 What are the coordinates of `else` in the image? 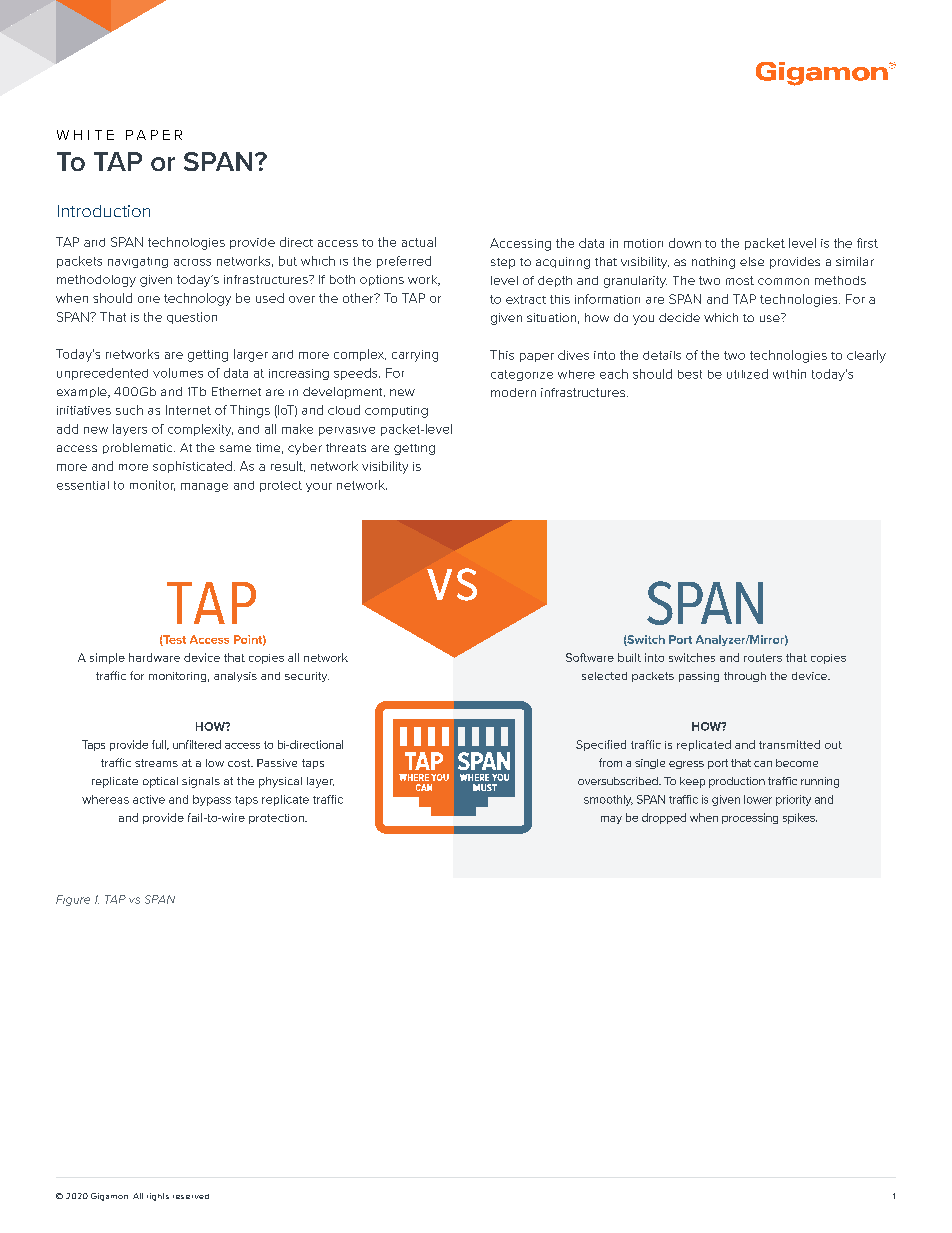 It's located at (752, 261).
